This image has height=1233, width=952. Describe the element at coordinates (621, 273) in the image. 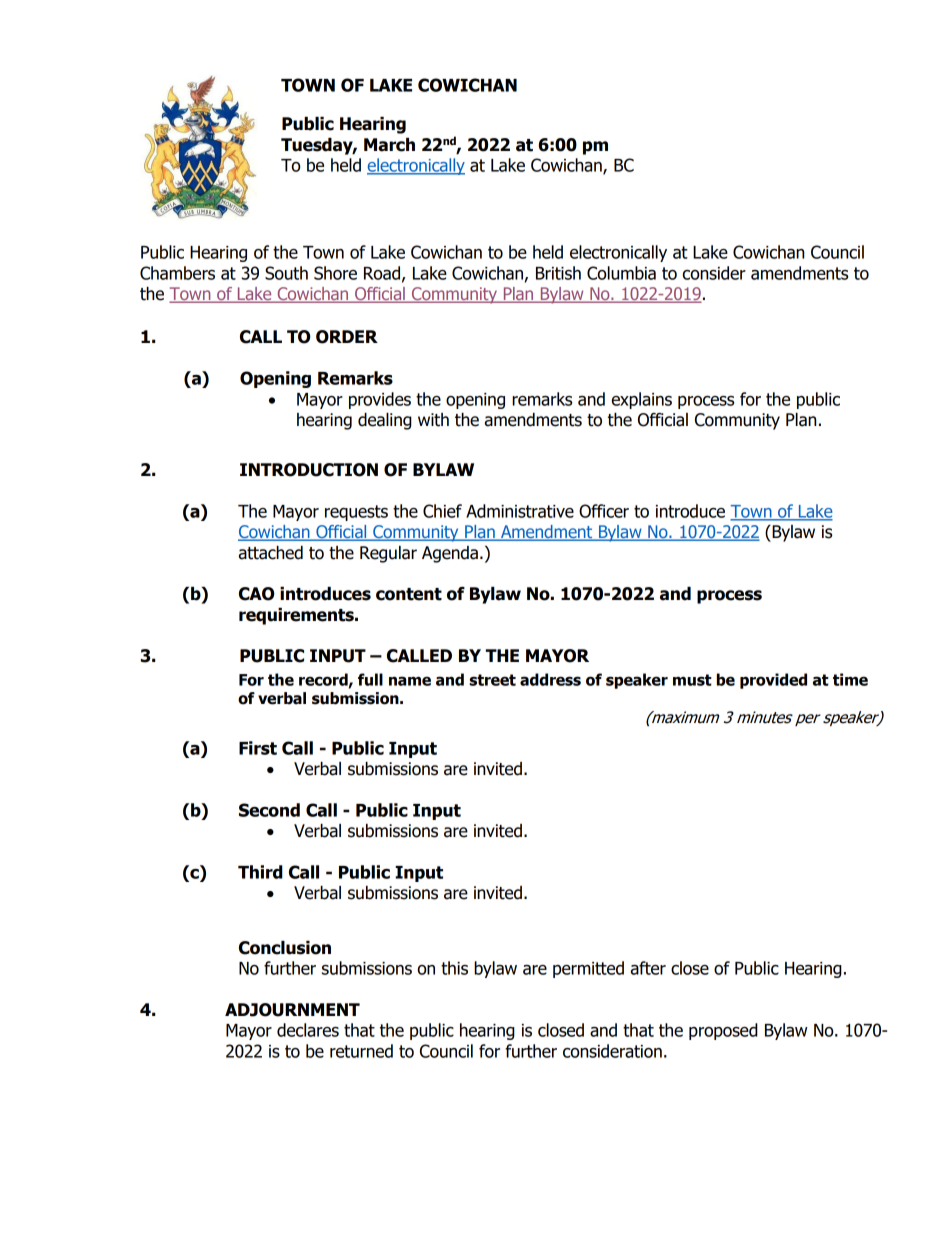

I see `Columbia` at that location.
